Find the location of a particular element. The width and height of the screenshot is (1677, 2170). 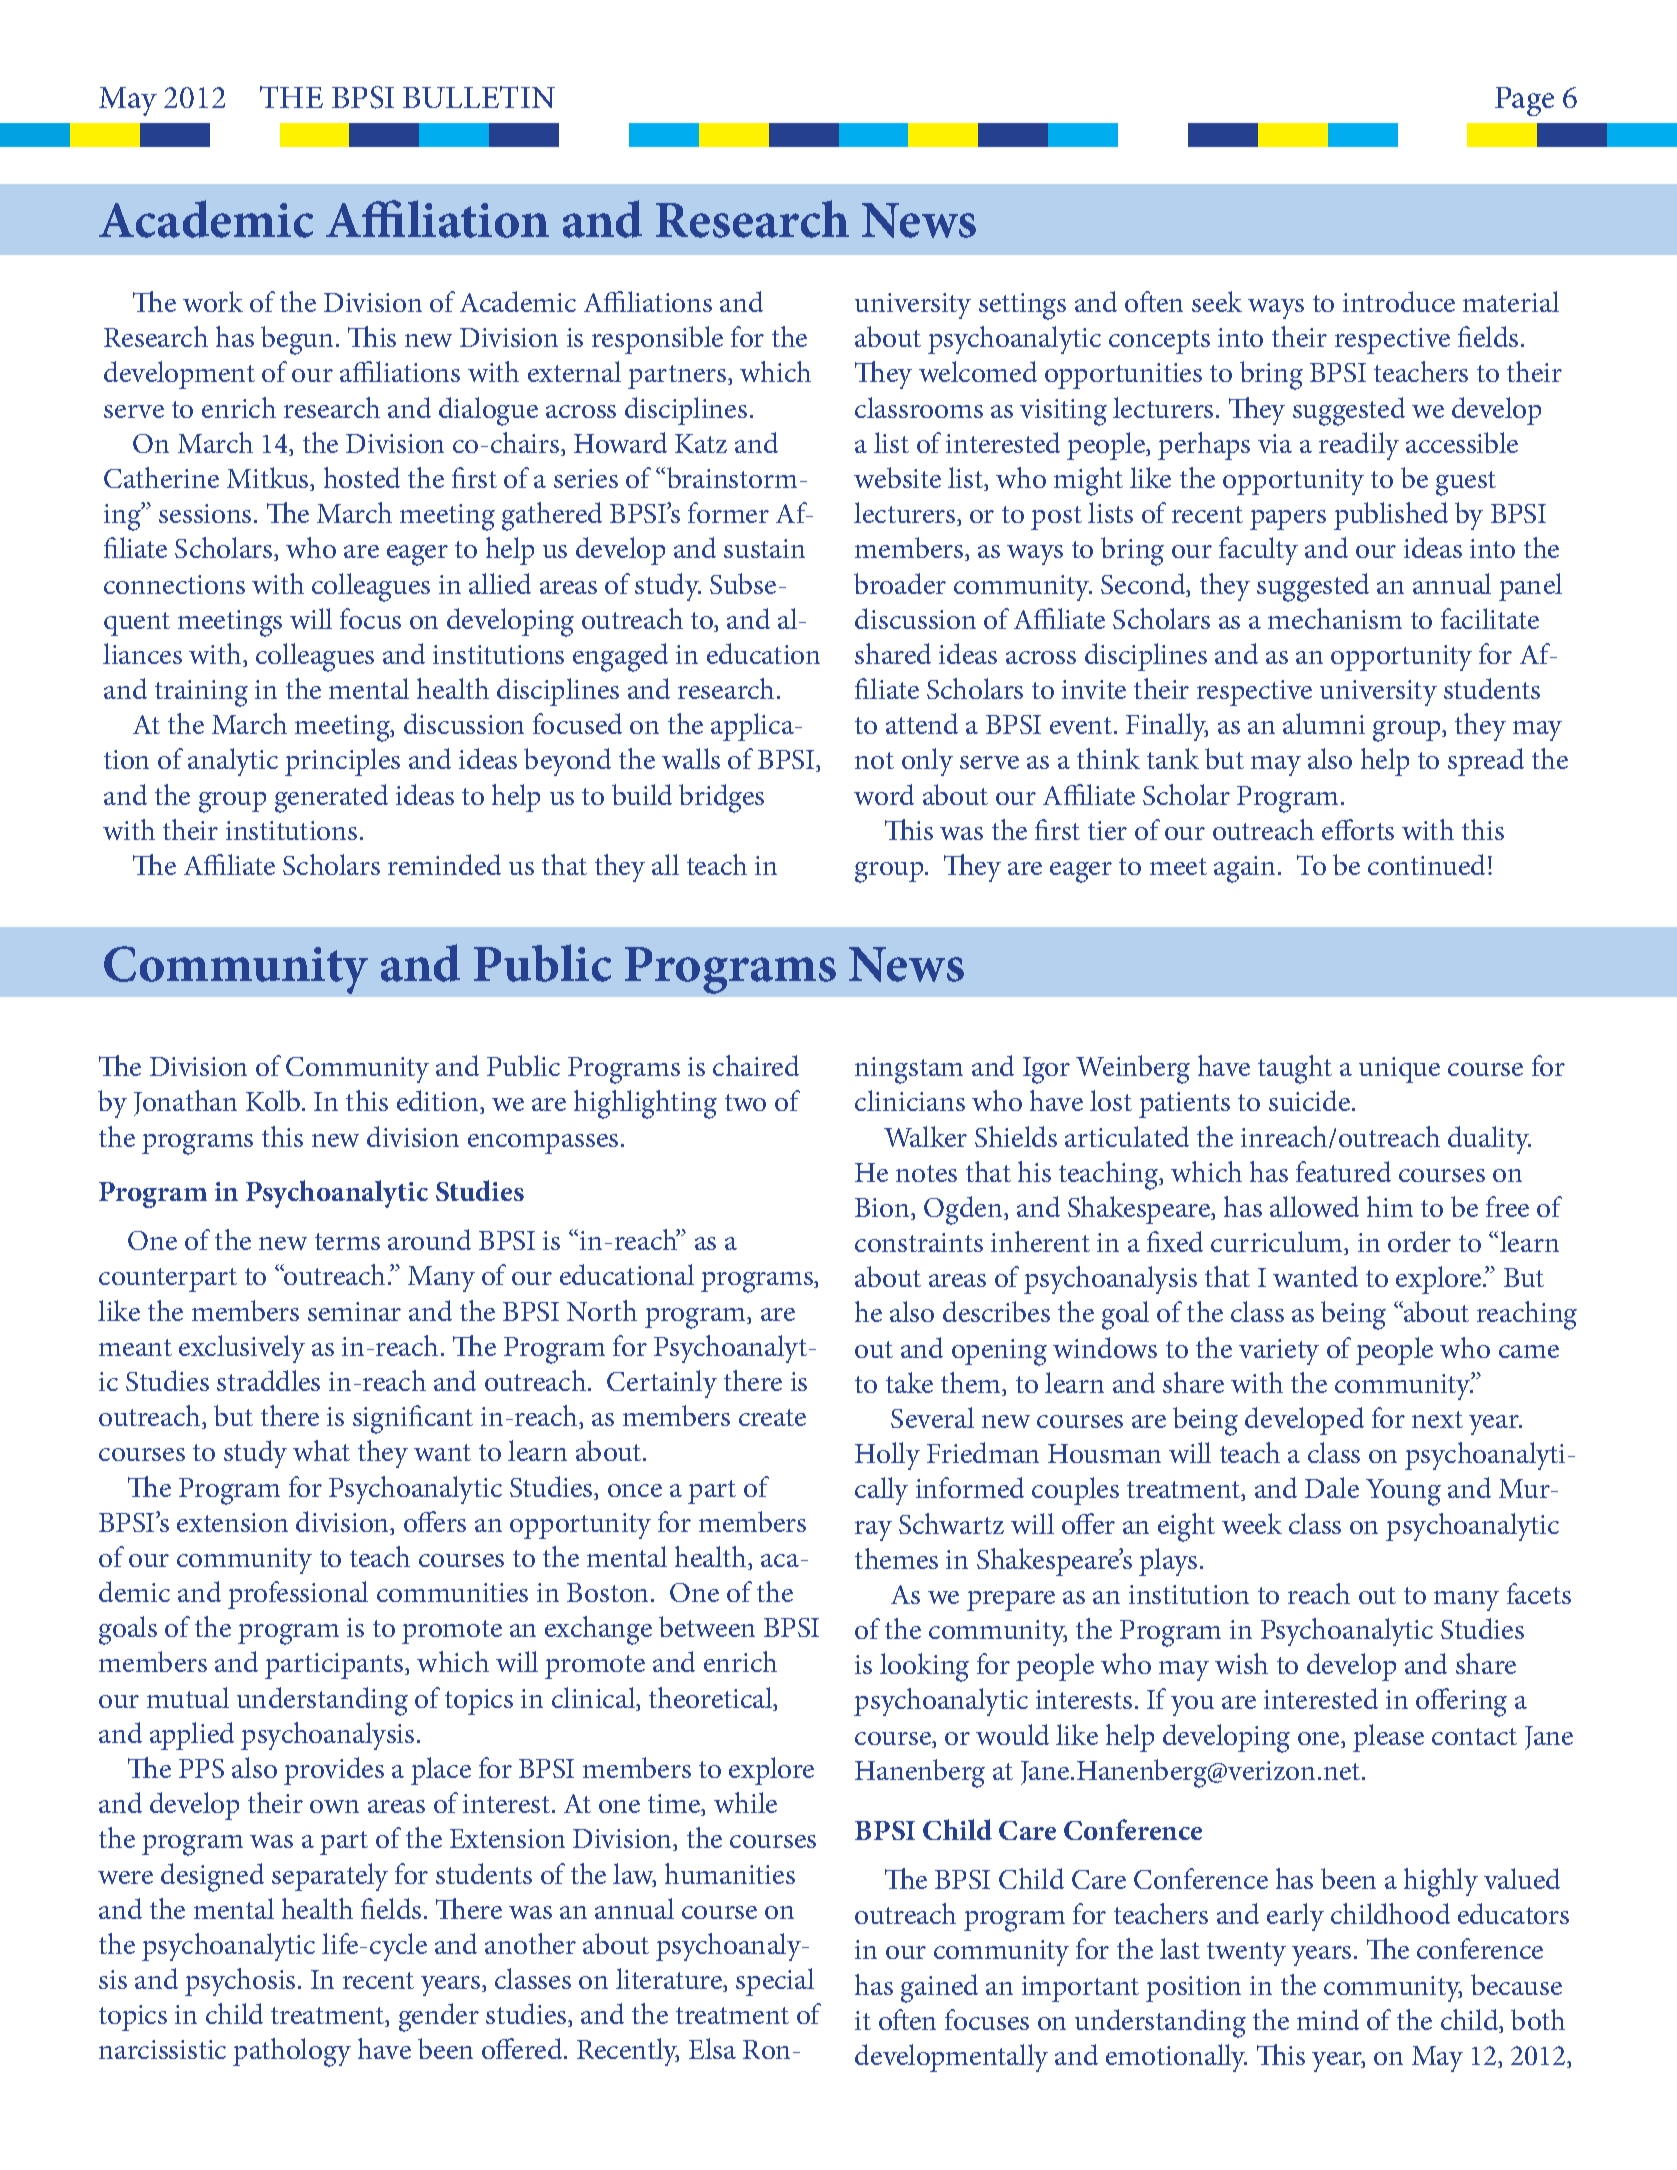

professional is located at coordinates (298, 1595).
